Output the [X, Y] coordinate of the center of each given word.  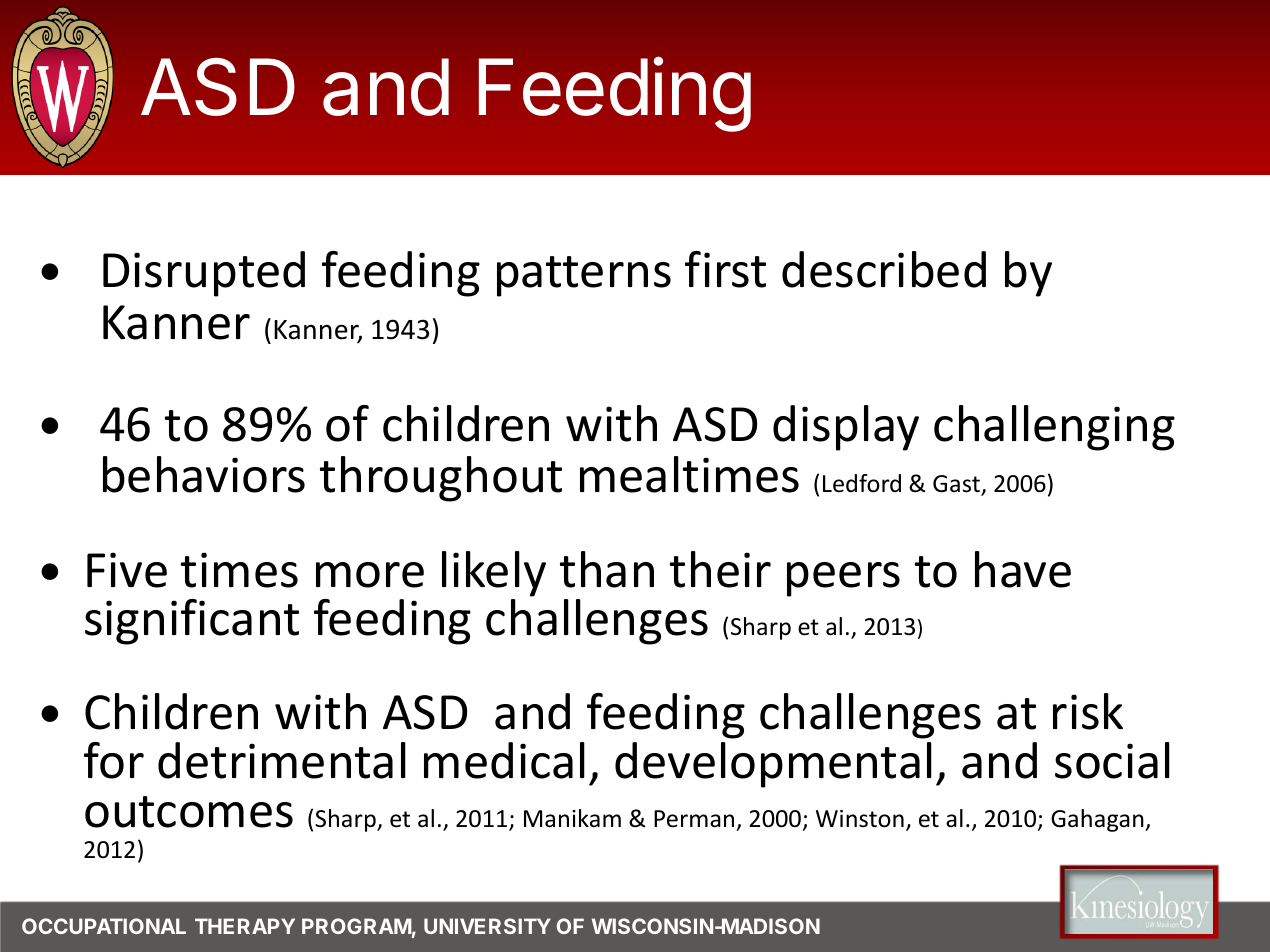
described [884, 269]
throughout [441, 479]
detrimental [282, 760]
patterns [584, 276]
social [1112, 760]
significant [192, 622]
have [1023, 569]
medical [504, 760]
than [607, 569]
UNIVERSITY [487, 926]
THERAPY [245, 926]
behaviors [204, 474]
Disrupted [204, 274]
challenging [1054, 428]
